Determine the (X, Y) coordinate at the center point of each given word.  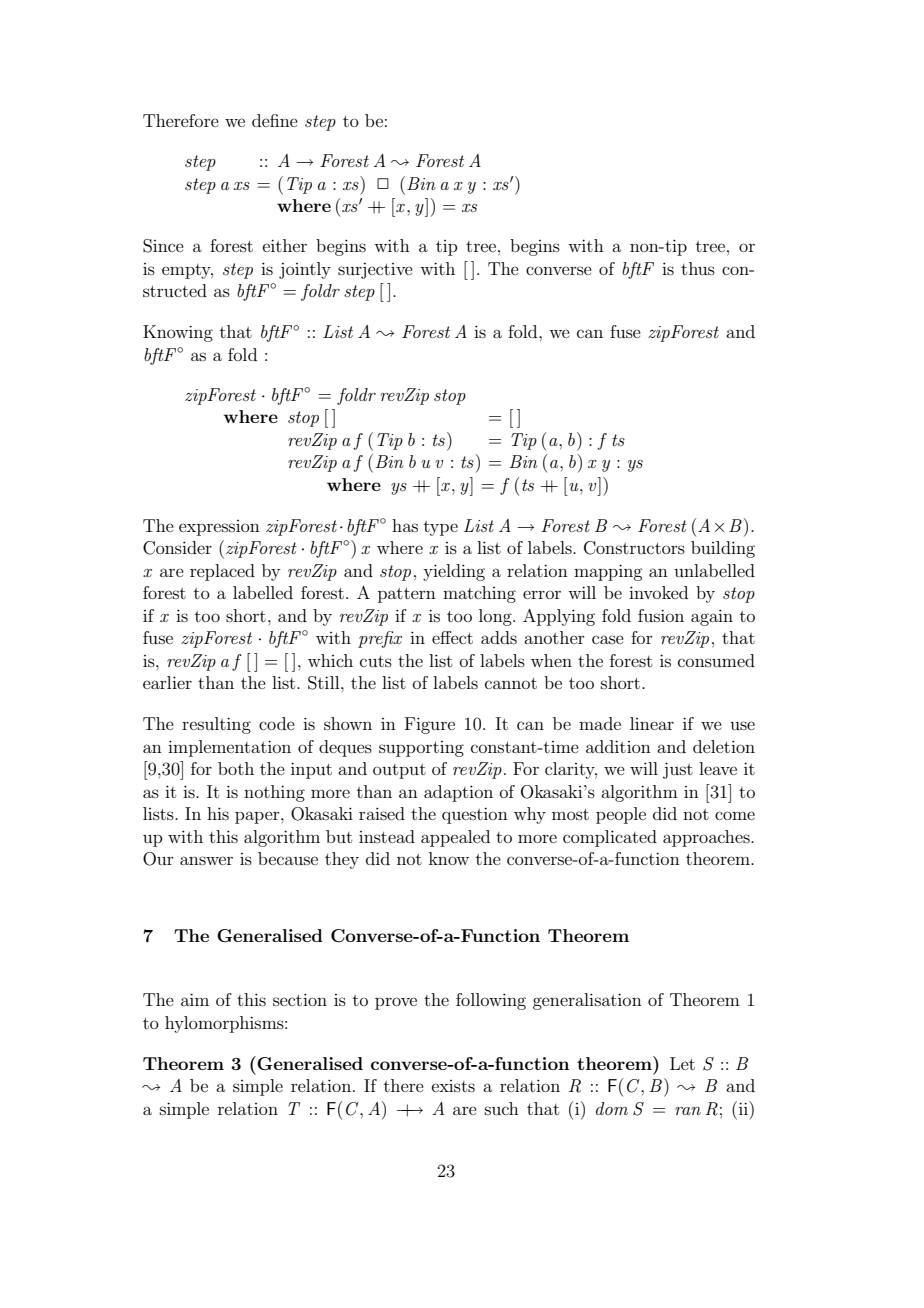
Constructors (634, 548)
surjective (375, 271)
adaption (458, 793)
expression (219, 528)
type (441, 528)
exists (453, 1086)
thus (698, 268)
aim (195, 999)
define (275, 120)
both (236, 768)
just (678, 770)
